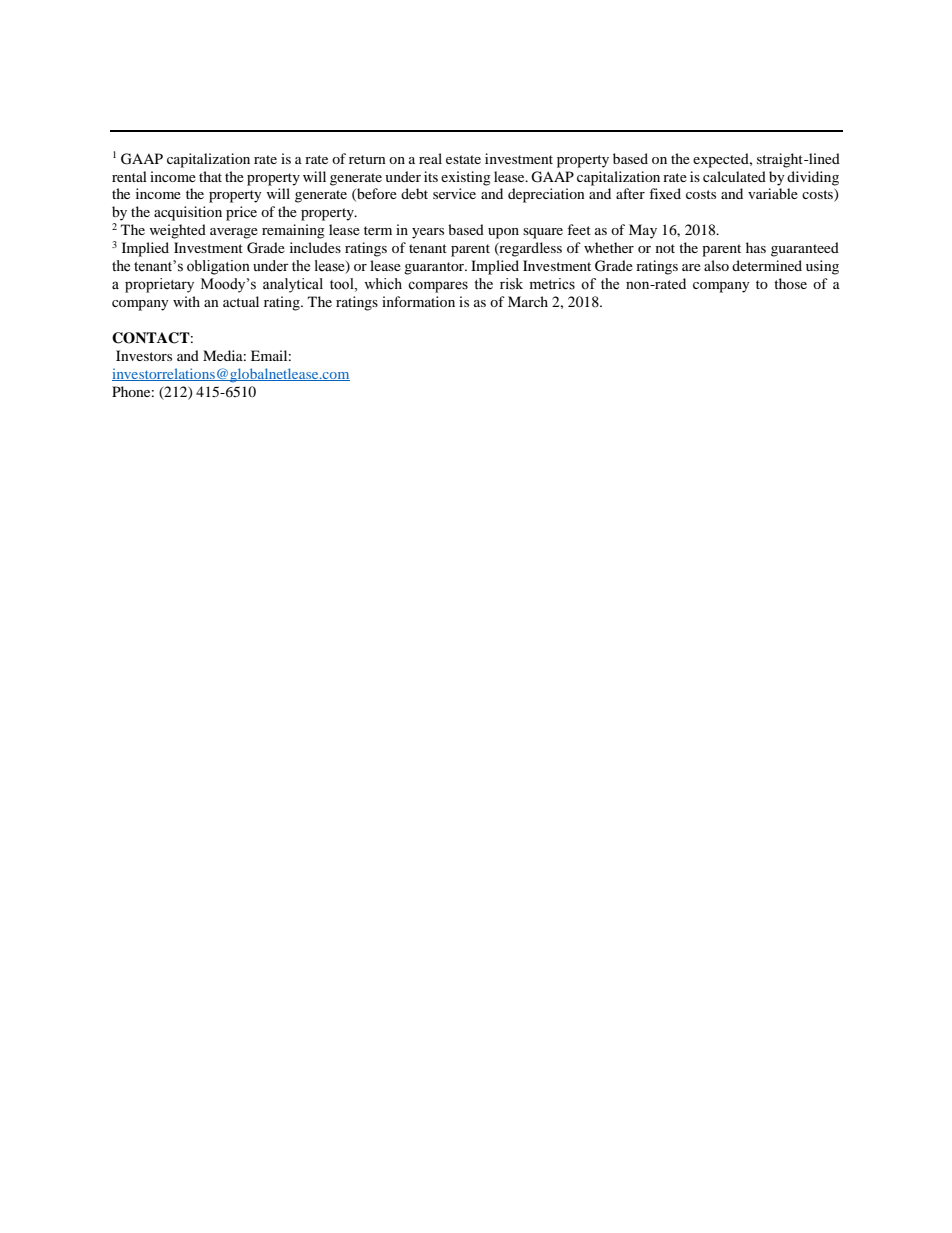 The height and width of the page is (1233, 952). What do you see at coordinates (188, 213) in the page?
I see `acquisition` at bounding box center [188, 213].
